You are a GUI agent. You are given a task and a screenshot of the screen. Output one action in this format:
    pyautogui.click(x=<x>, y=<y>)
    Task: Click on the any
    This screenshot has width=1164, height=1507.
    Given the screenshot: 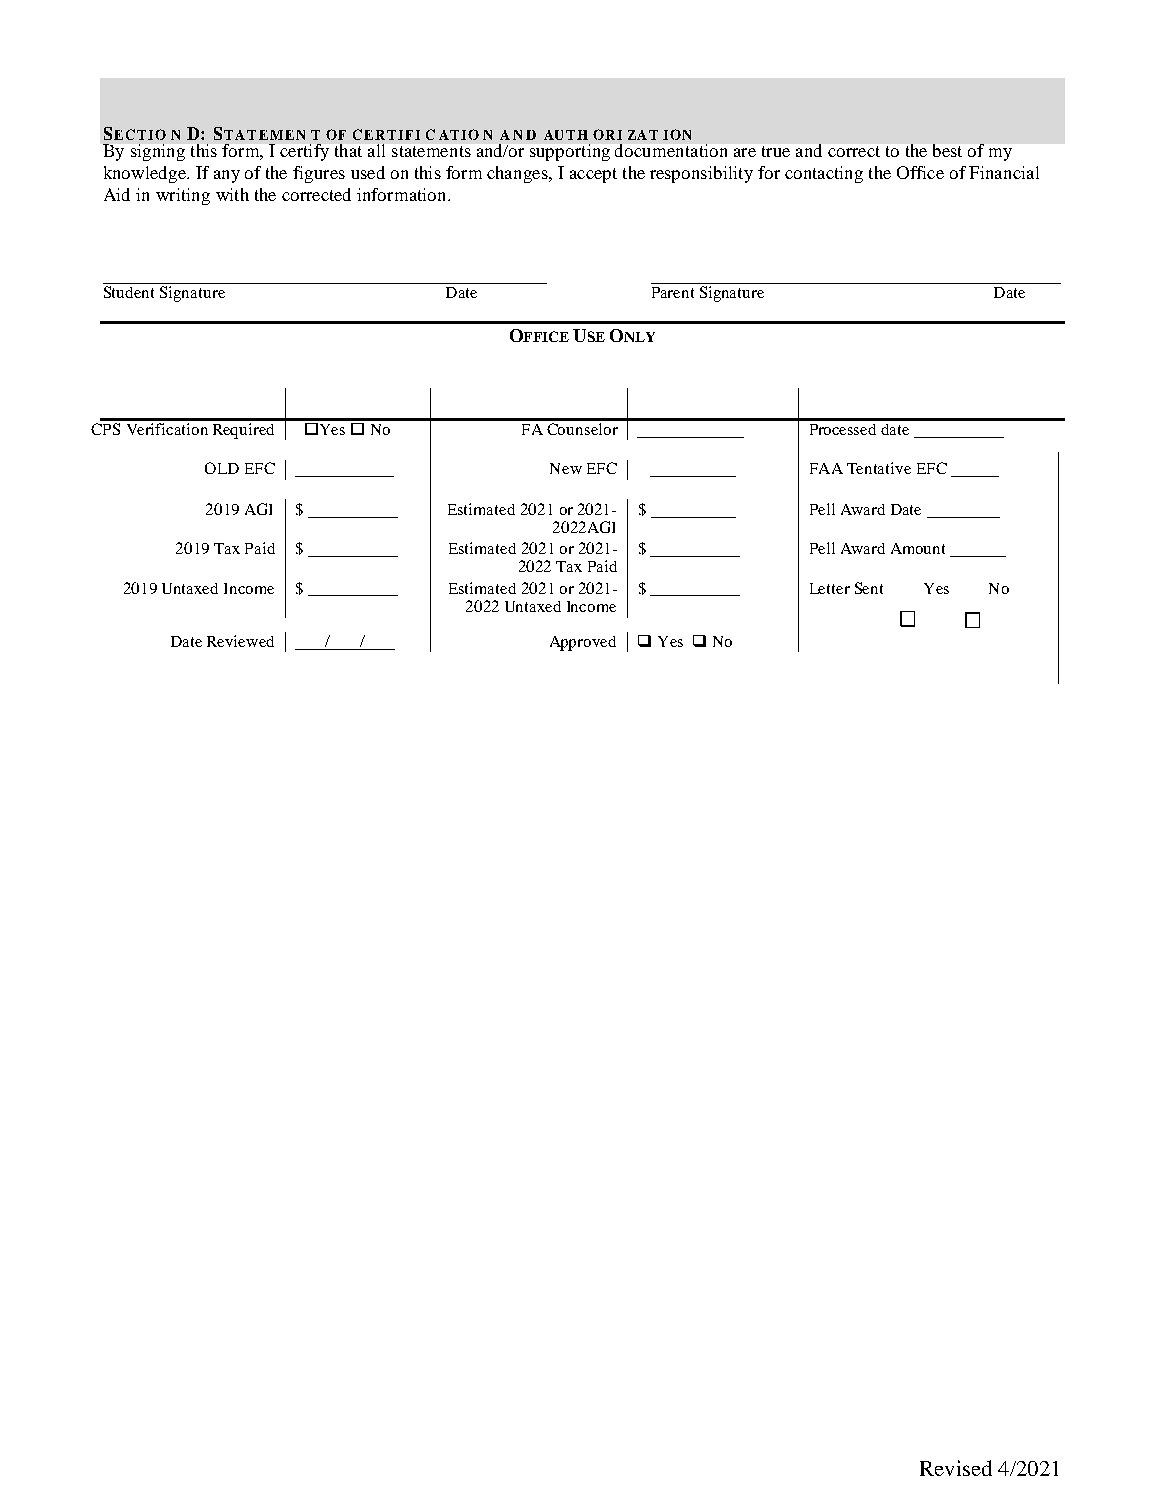 What is the action you would take?
    pyautogui.click(x=227, y=176)
